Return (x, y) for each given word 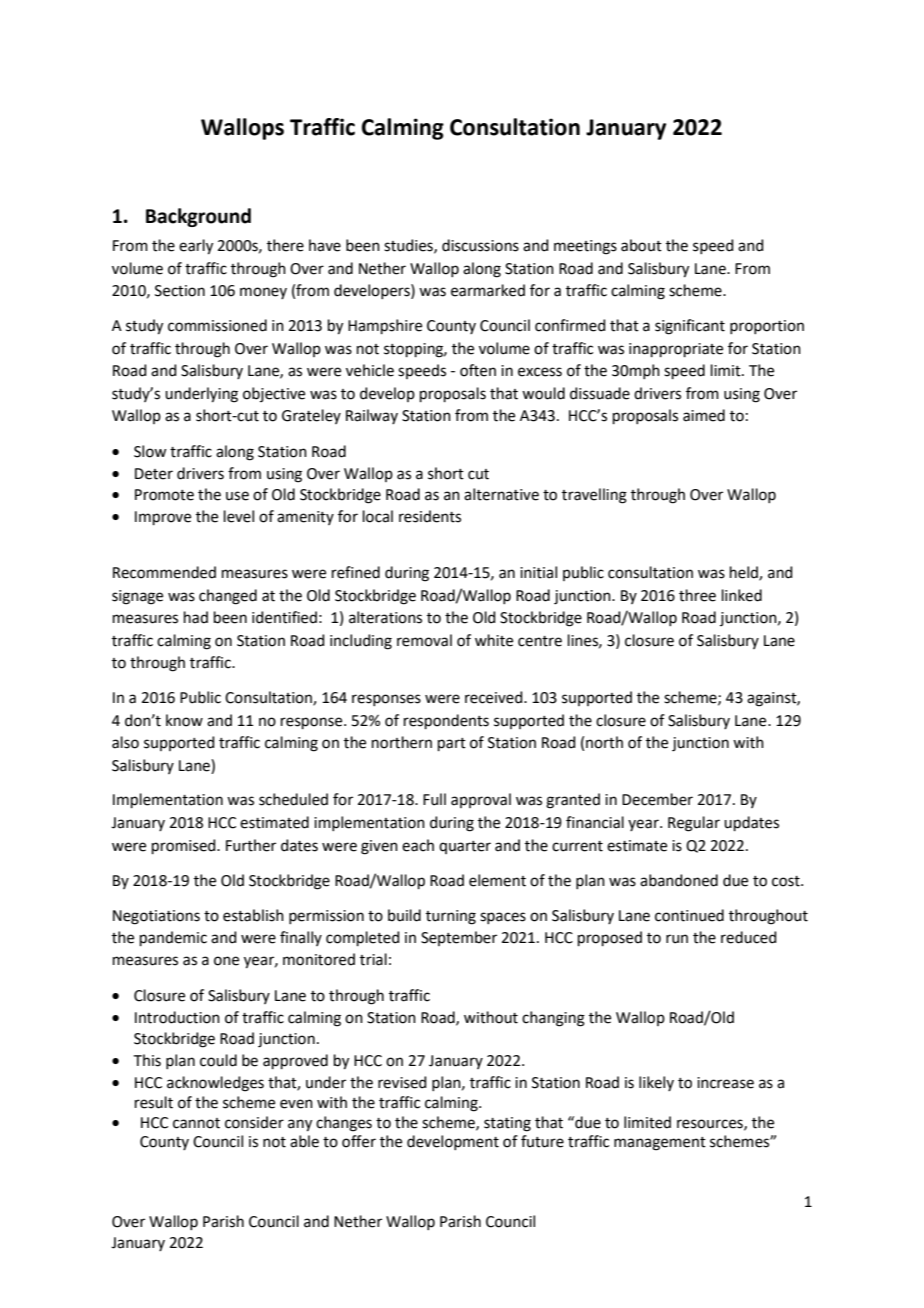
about (641, 245)
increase (725, 1083)
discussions (480, 245)
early (196, 247)
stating (507, 1124)
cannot (196, 1123)
